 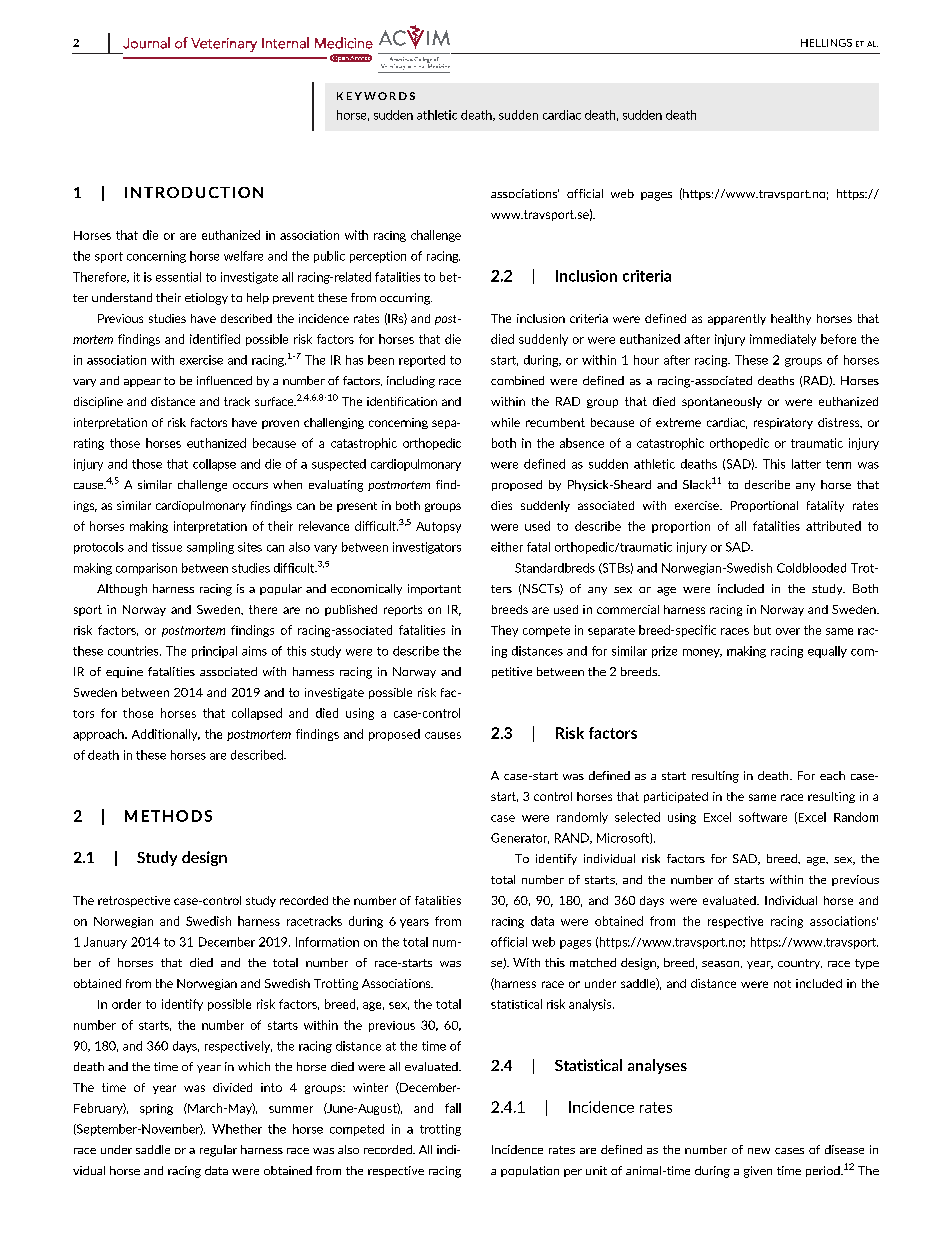 What do you see at coordinates (376, 96) in the page?
I see `KEYWORDS` at bounding box center [376, 96].
